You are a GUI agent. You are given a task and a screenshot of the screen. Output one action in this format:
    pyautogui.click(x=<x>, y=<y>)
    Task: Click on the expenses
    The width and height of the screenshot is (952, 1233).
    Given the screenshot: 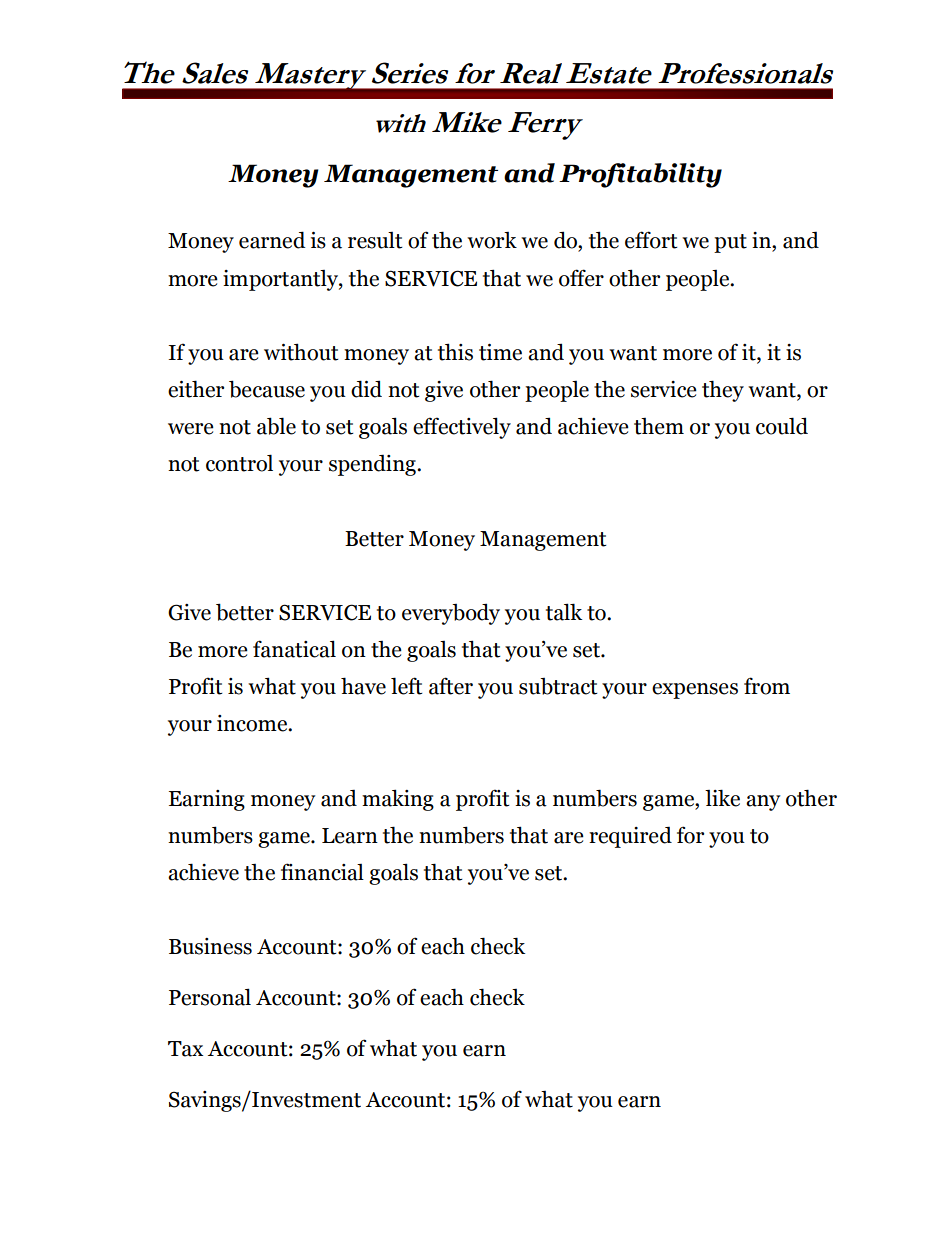 What is the action you would take?
    pyautogui.click(x=695, y=691)
